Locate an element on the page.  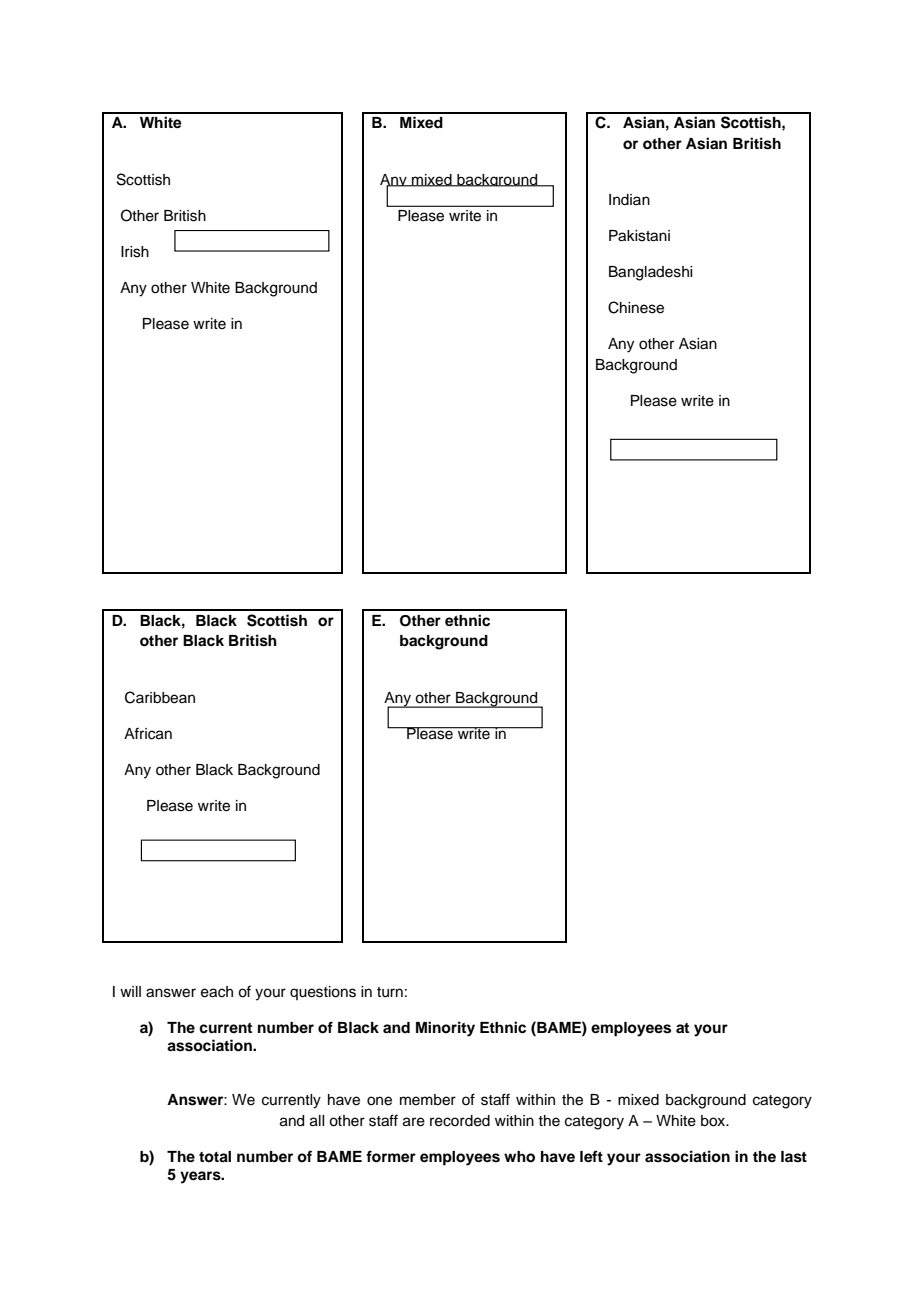
Chinese is located at coordinates (636, 307).
